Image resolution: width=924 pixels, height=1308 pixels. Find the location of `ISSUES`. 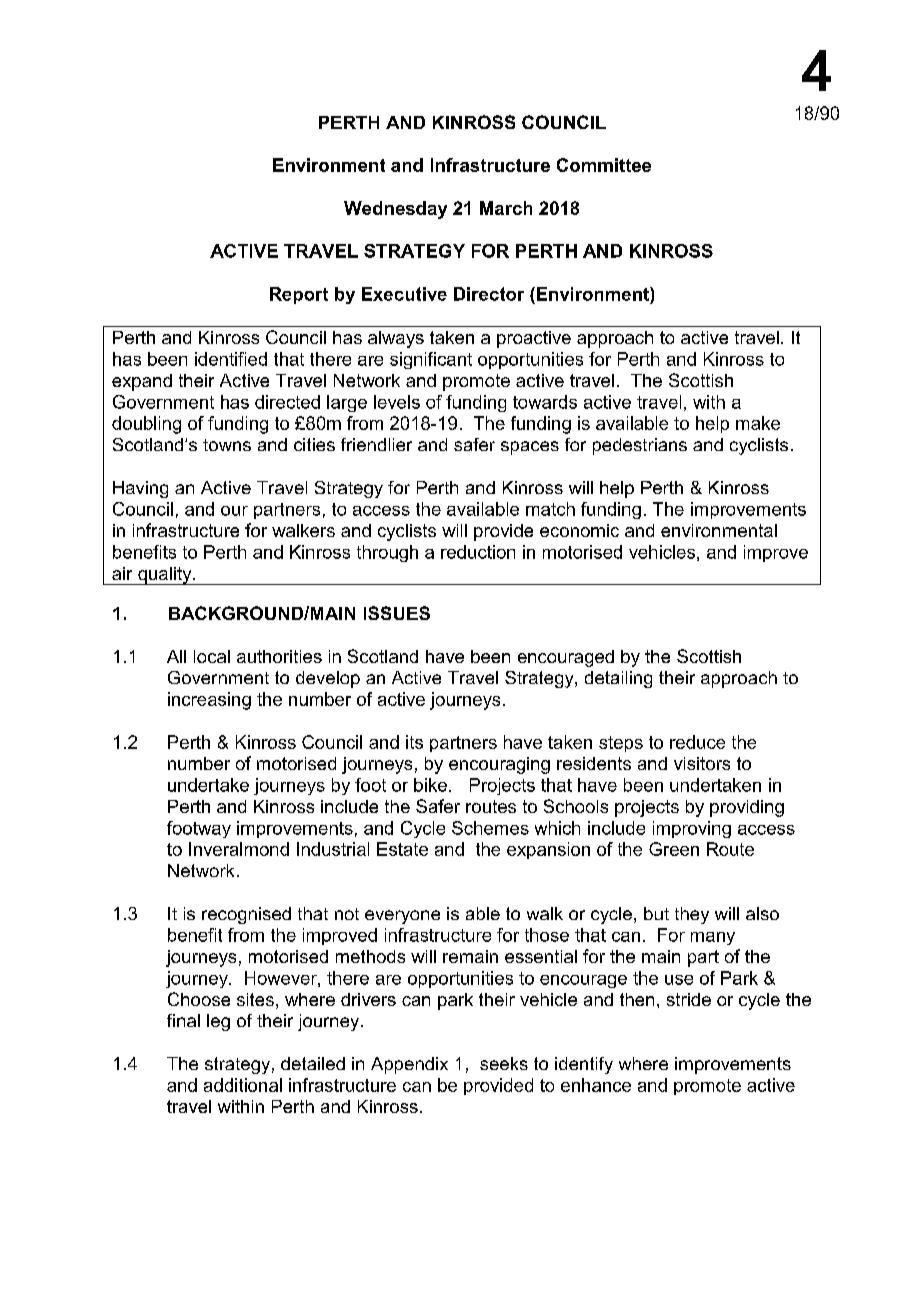

ISSUES is located at coordinates (397, 613).
